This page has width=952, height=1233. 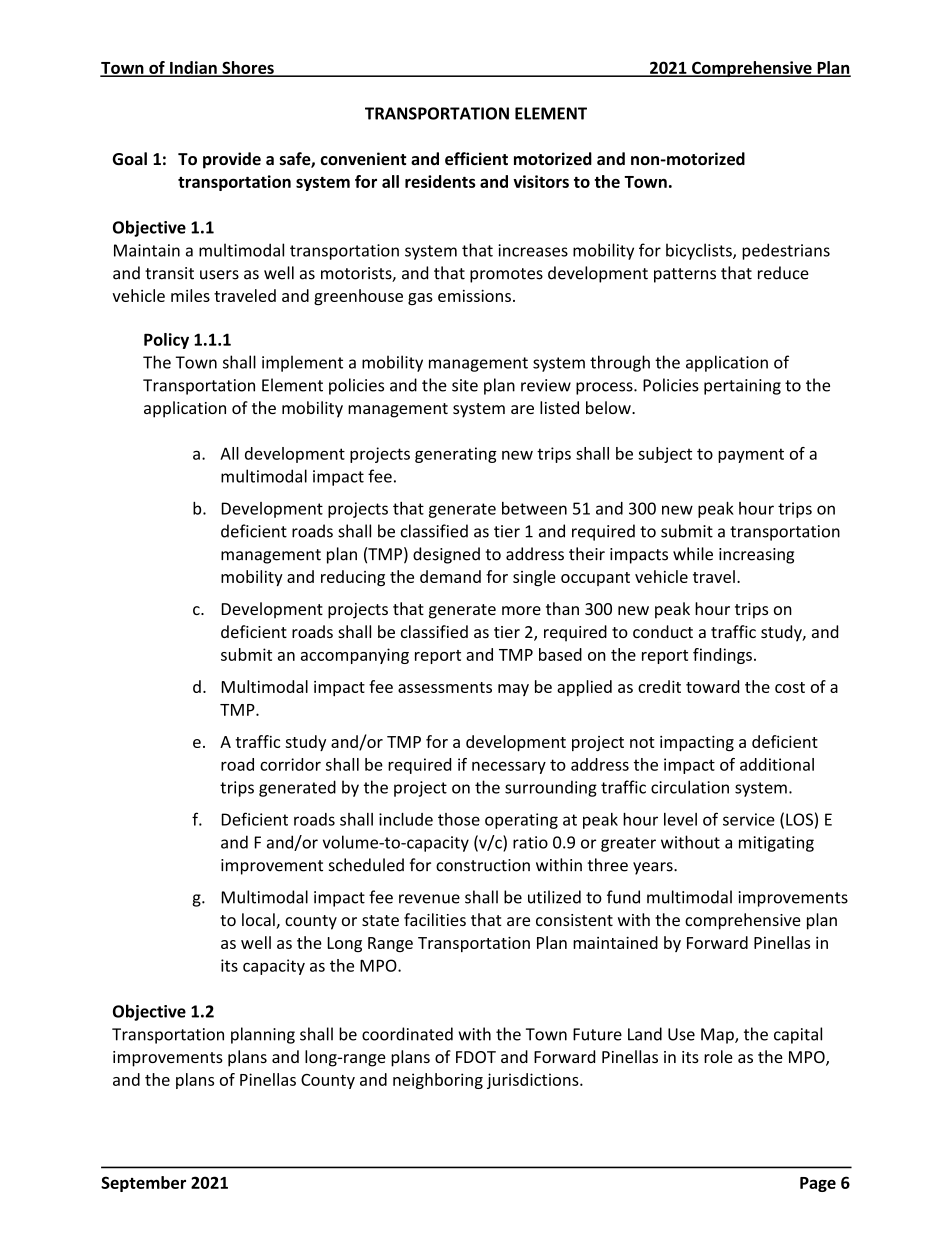 What do you see at coordinates (435, 919) in the page?
I see `facilities` at bounding box center [435, 919].
